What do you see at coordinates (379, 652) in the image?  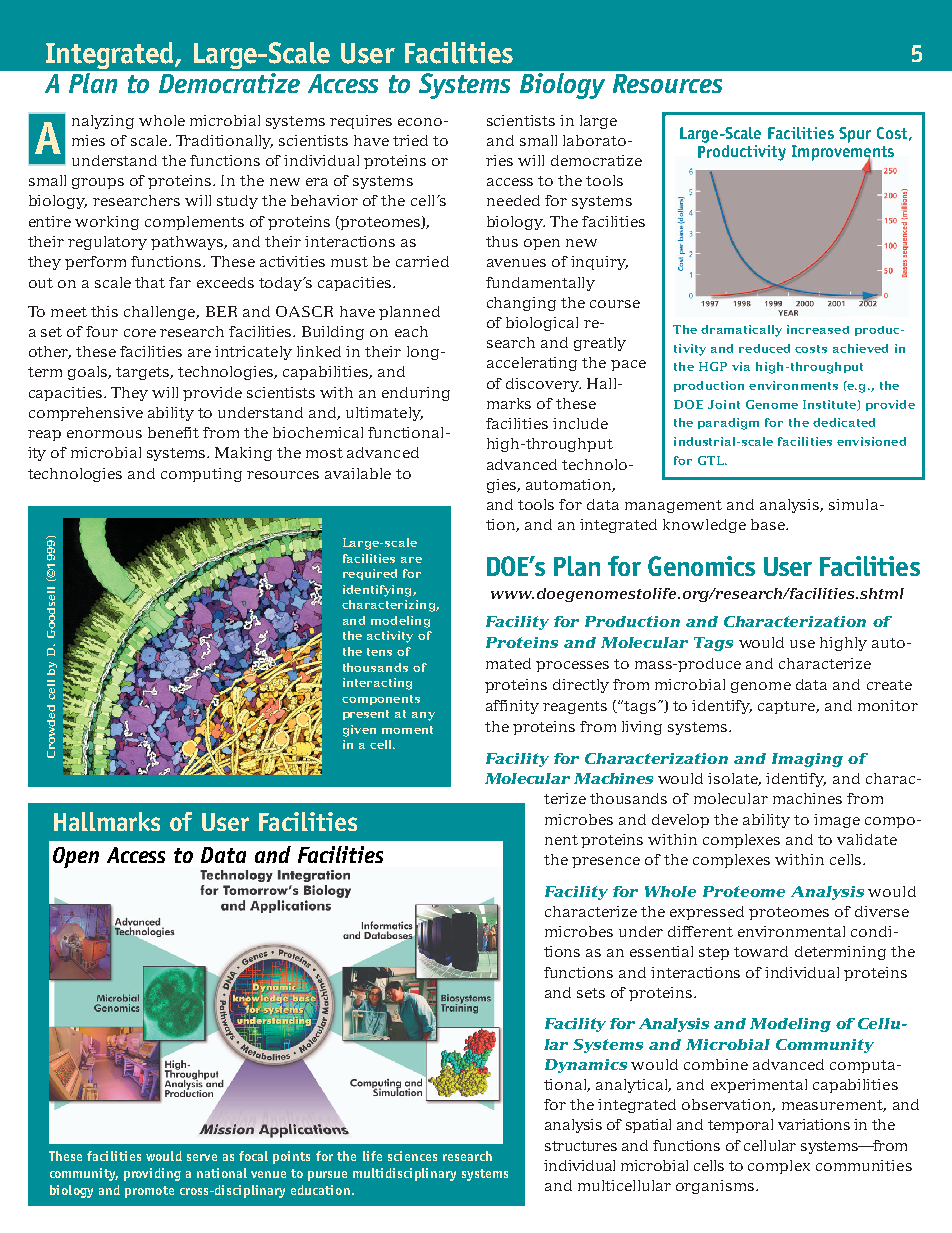 I see `tens` at bounding box center [379, 652].
